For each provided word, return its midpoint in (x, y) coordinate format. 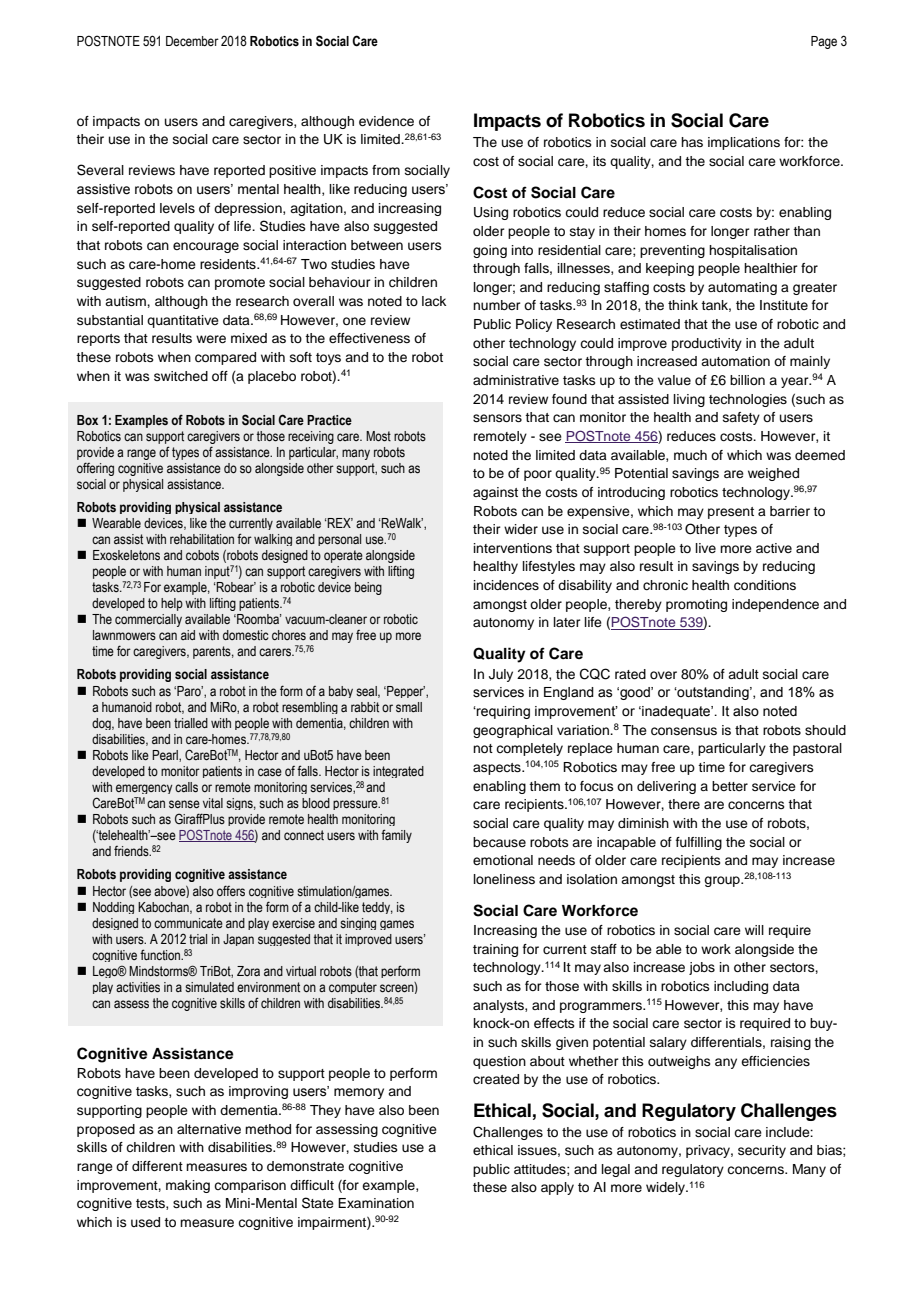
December (192, 41)
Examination (376, 1203)
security (762, 1151)
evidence (386, 121)
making (188, 1186)
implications (744, 143)
